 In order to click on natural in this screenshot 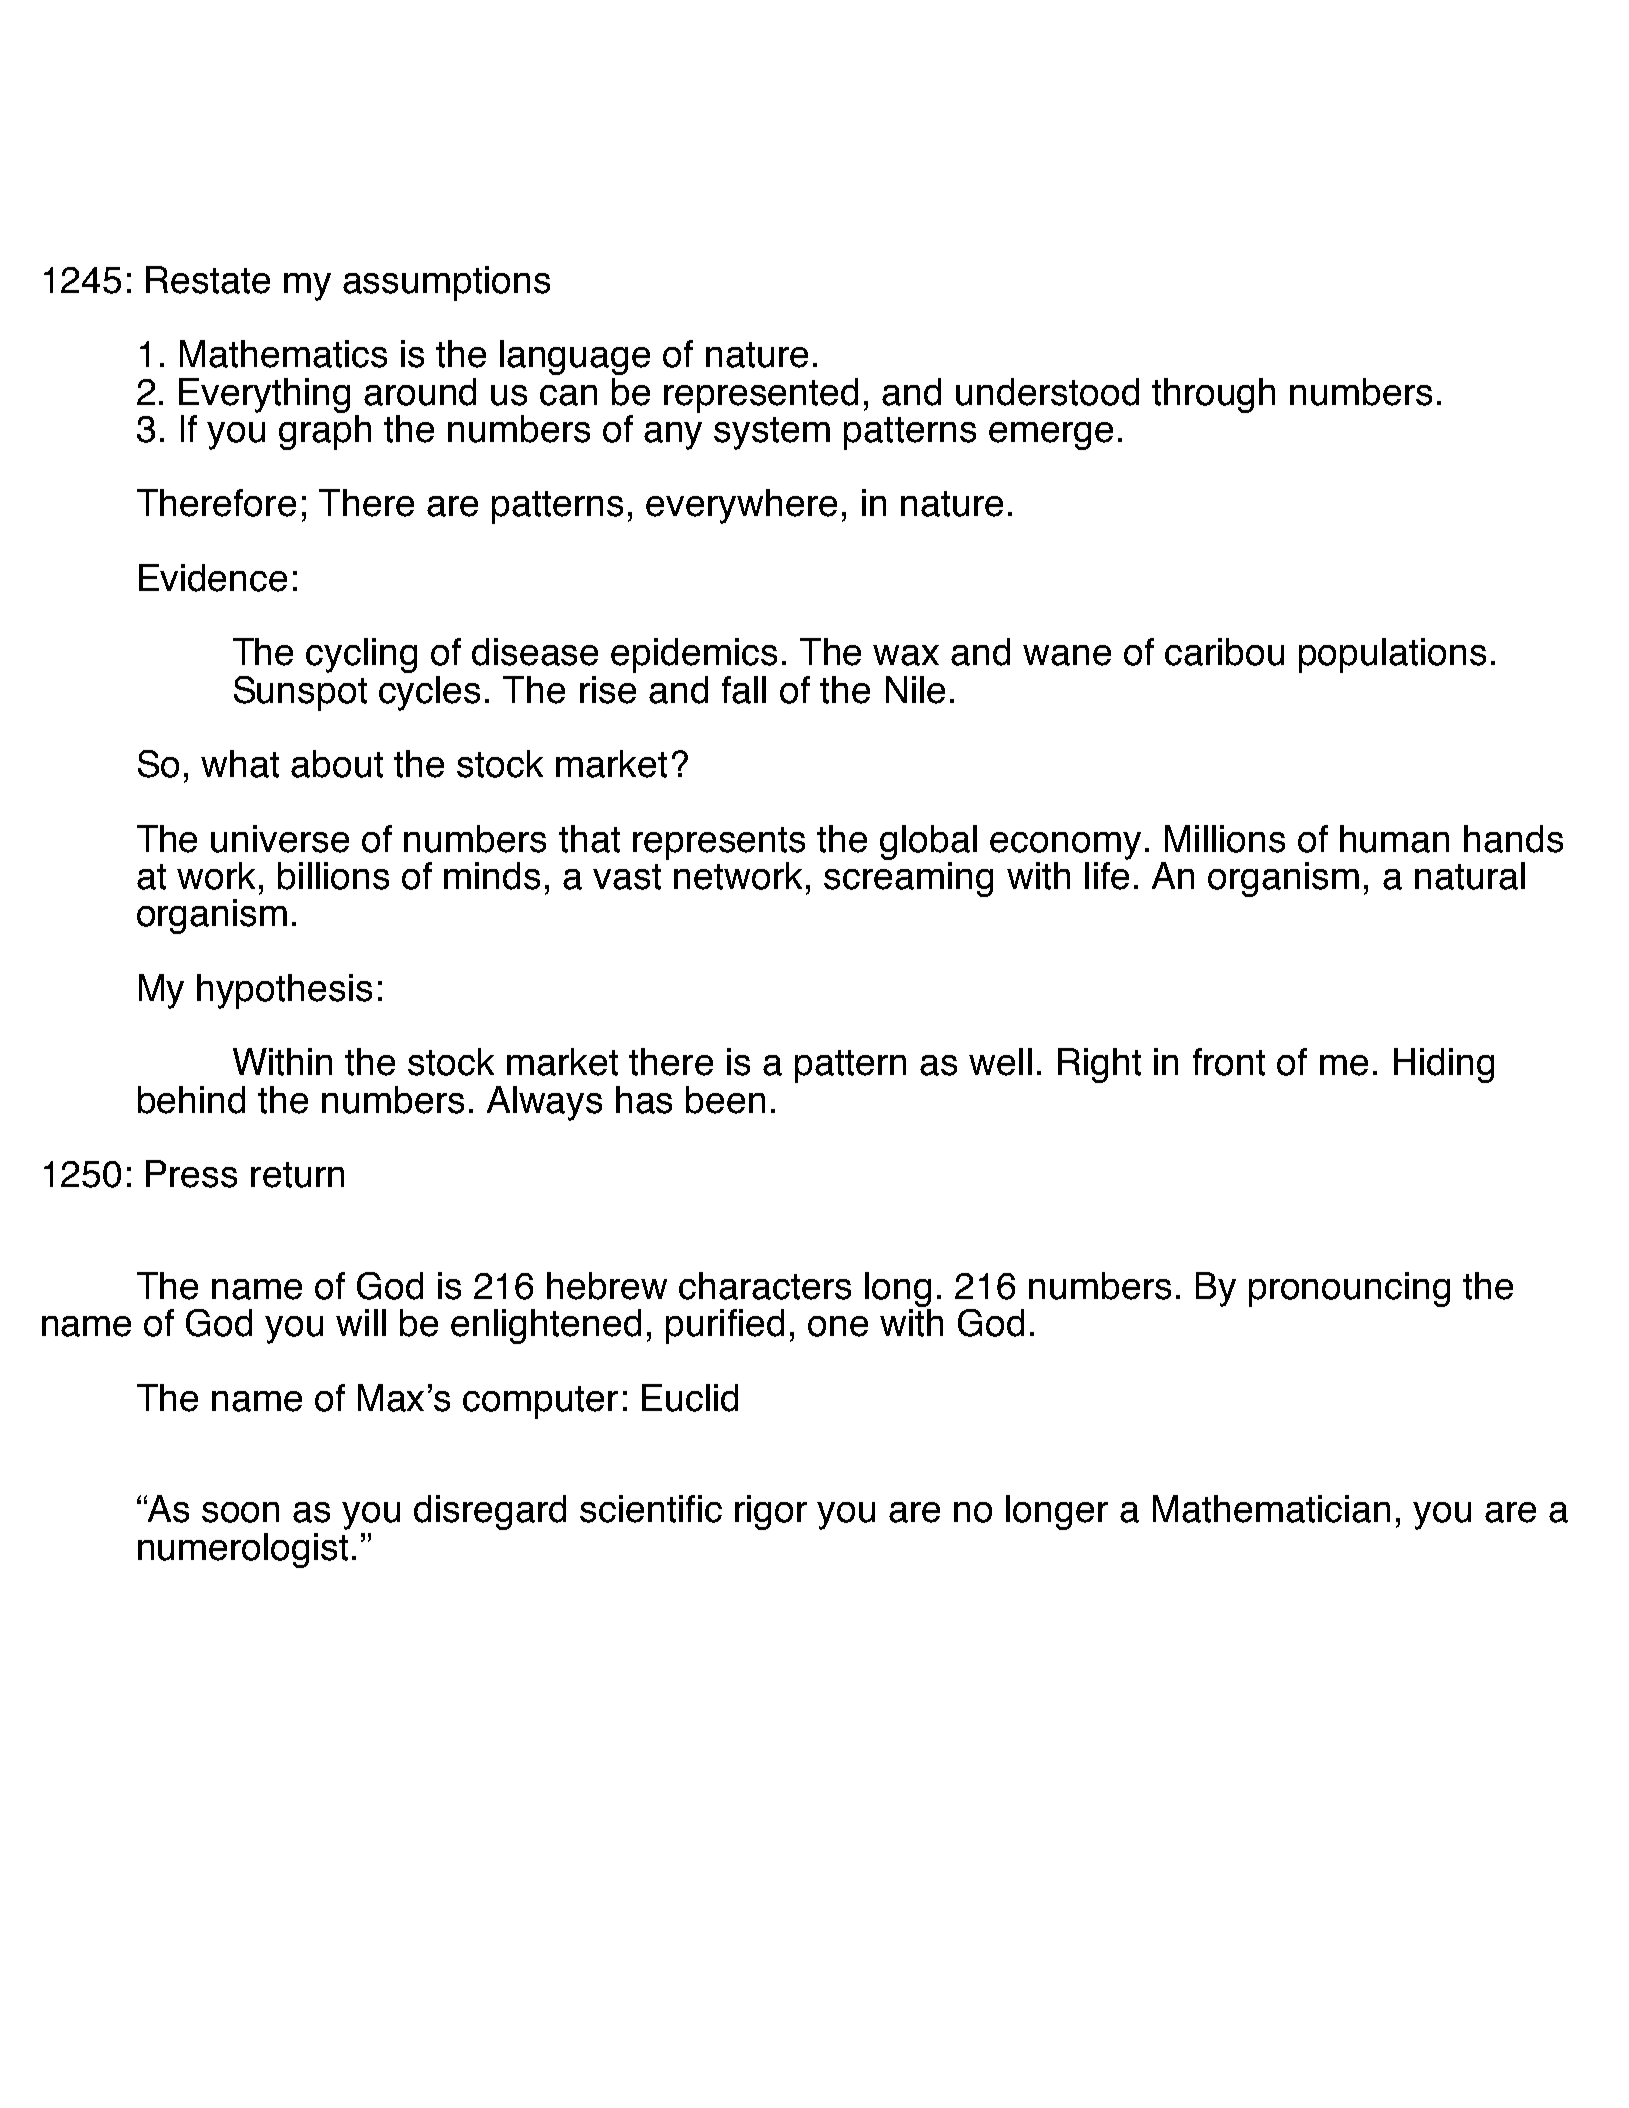, I will do `click(1470, 876)`.
